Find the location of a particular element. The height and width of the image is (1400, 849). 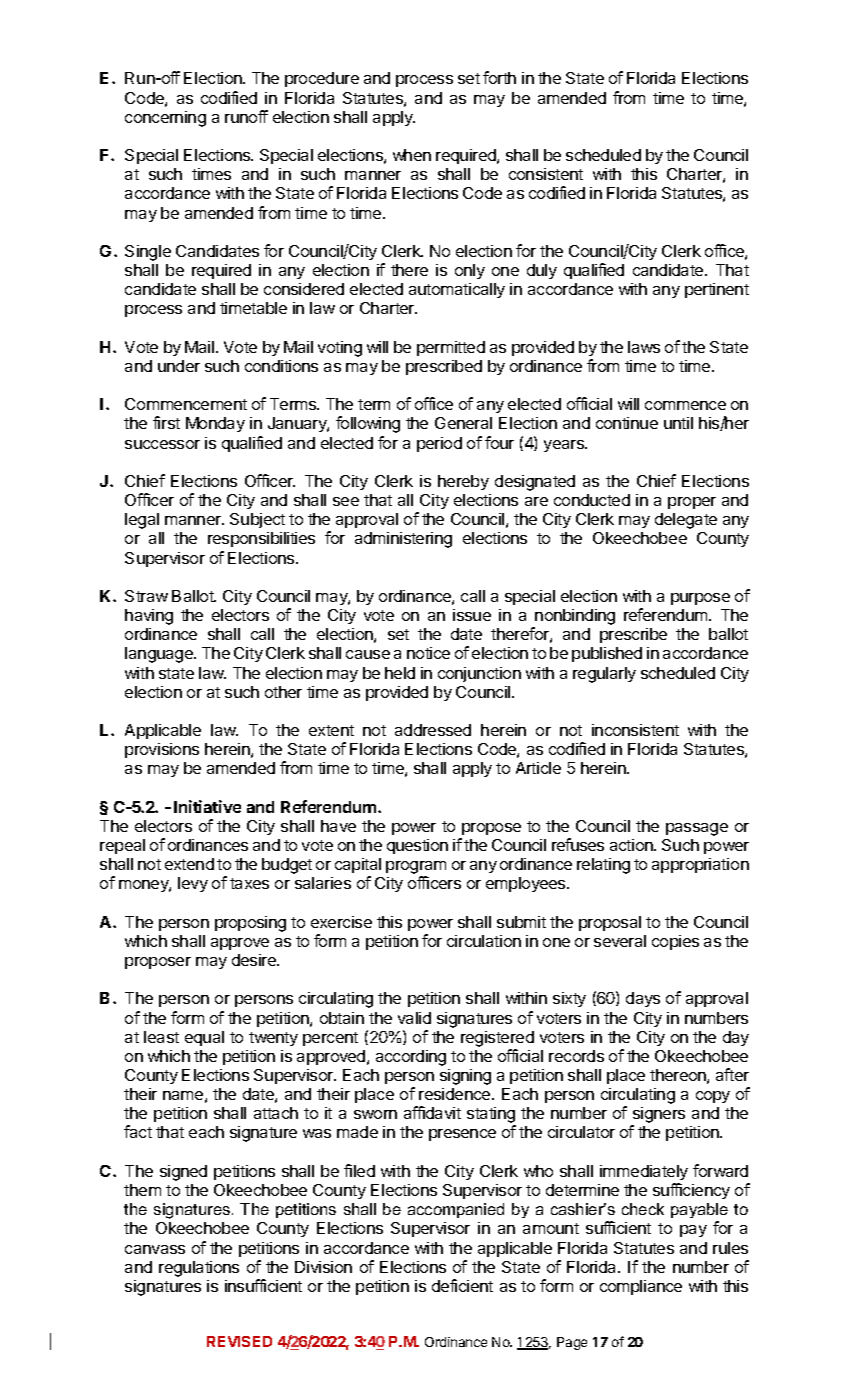

delegate is located at coordinates (686, 521).
